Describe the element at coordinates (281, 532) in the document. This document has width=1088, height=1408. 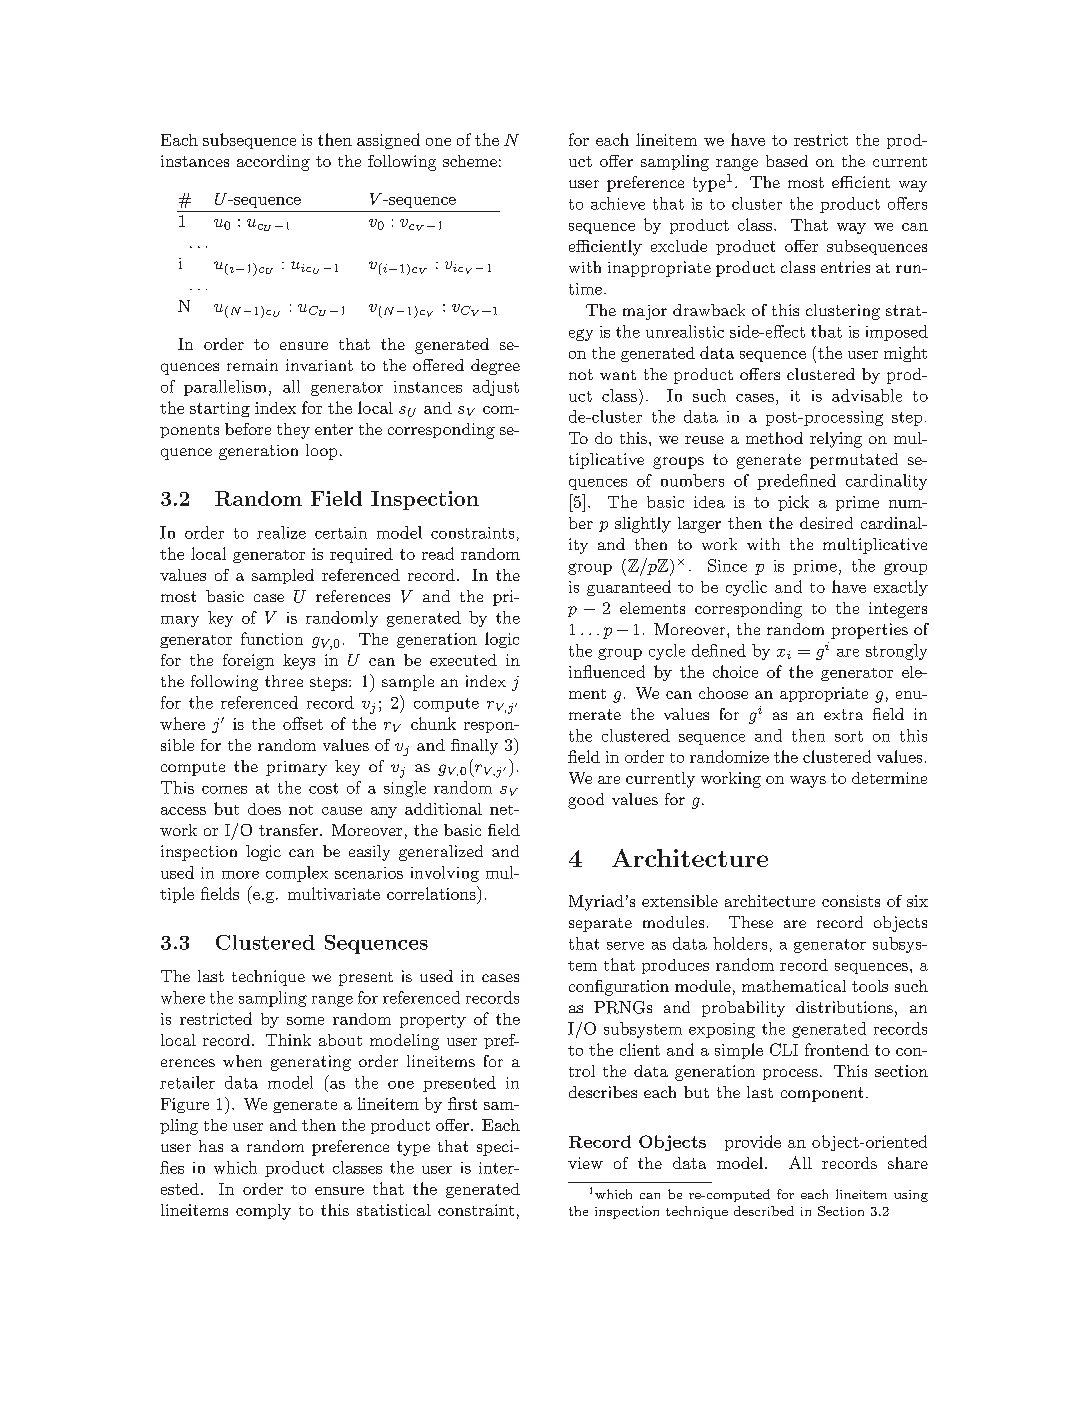
I see `realize` at that location.
